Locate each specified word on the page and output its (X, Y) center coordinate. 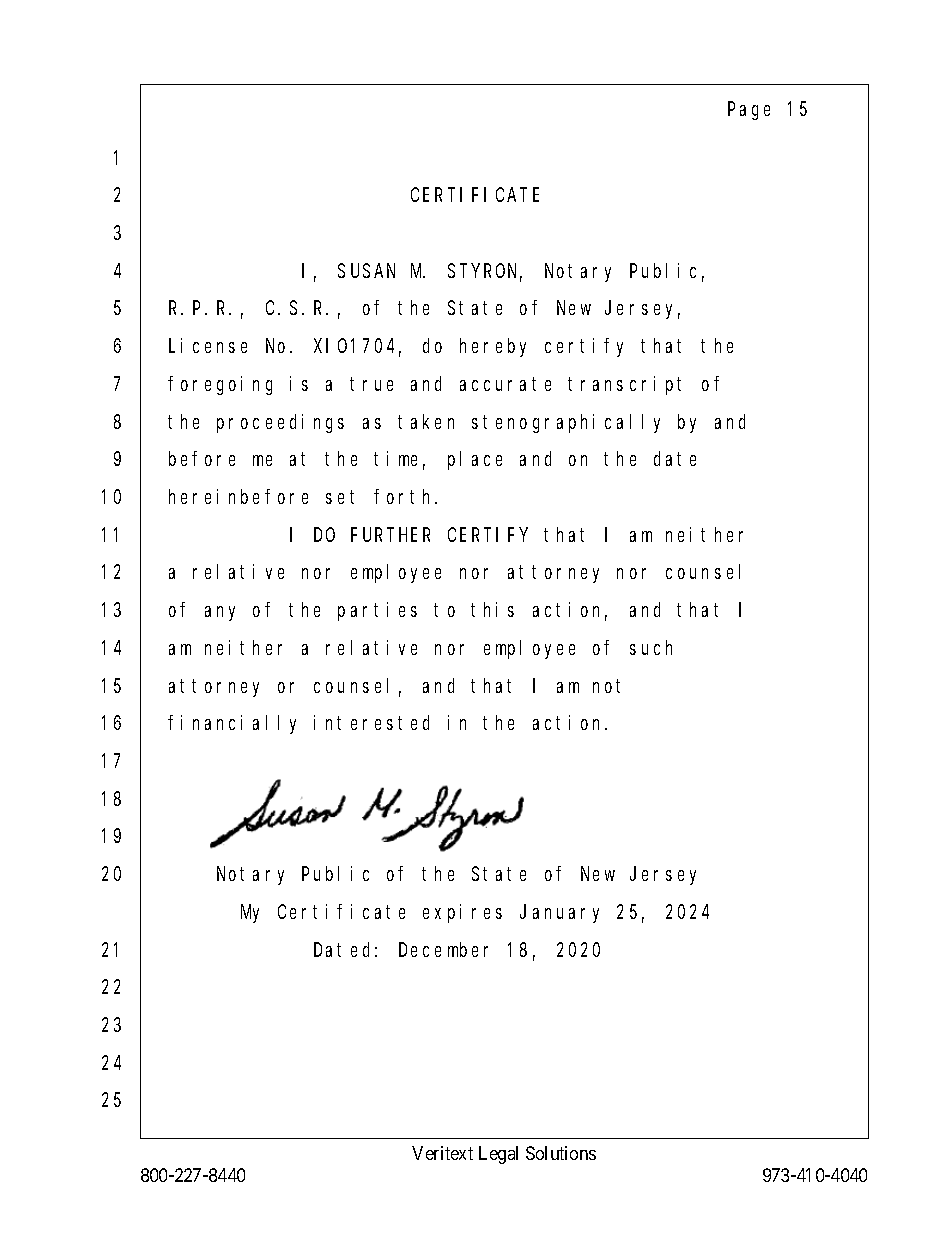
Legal (498, 1155)
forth (405, 496)
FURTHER (390, 535)
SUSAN (366, 271)
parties (377, 611)
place (475, 461)
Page (749, 111)
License (208, 345)
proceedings (280, 423)
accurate (505, 384)
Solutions (561, 1153)
